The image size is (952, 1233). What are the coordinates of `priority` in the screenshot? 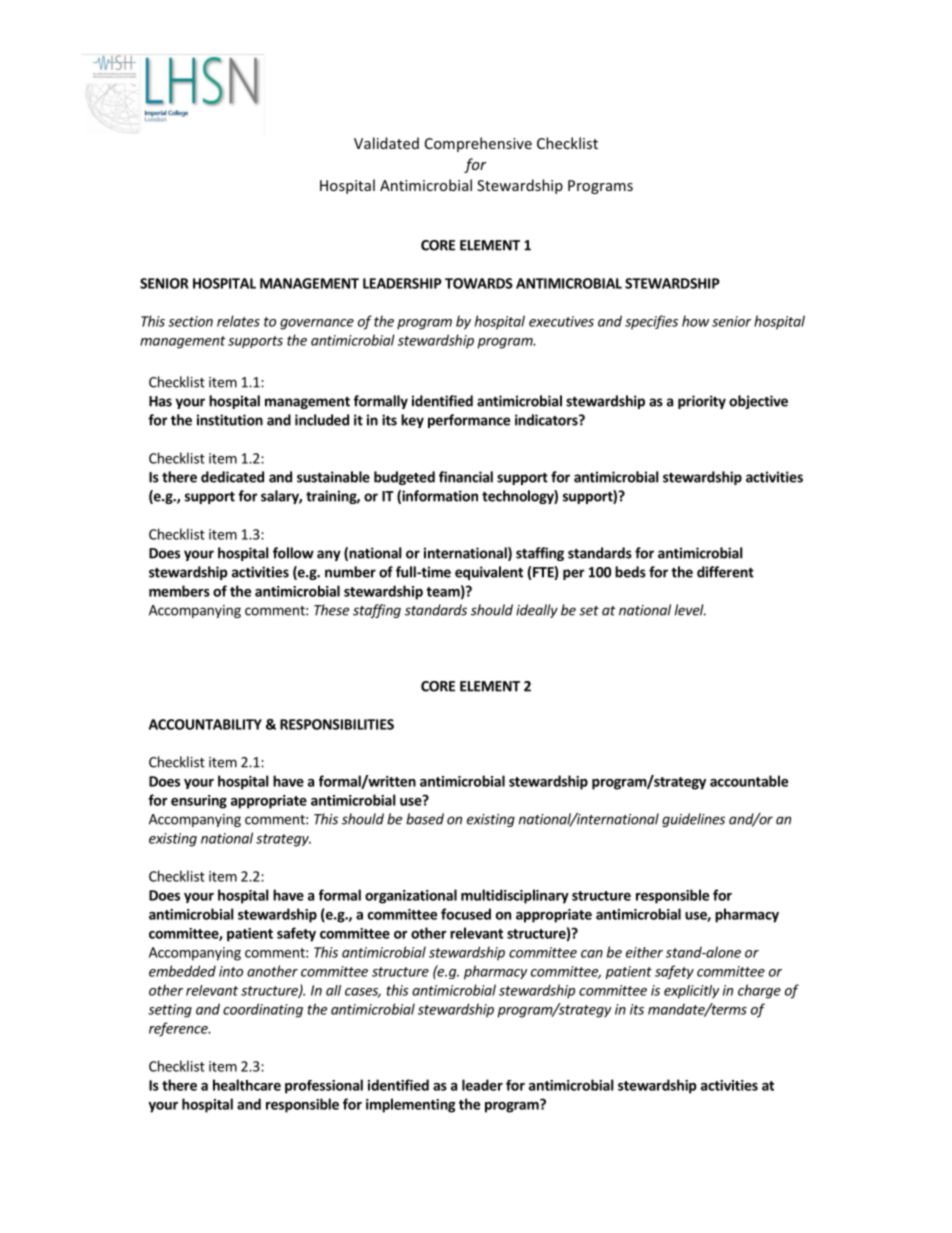 It's located at (702, 402).
